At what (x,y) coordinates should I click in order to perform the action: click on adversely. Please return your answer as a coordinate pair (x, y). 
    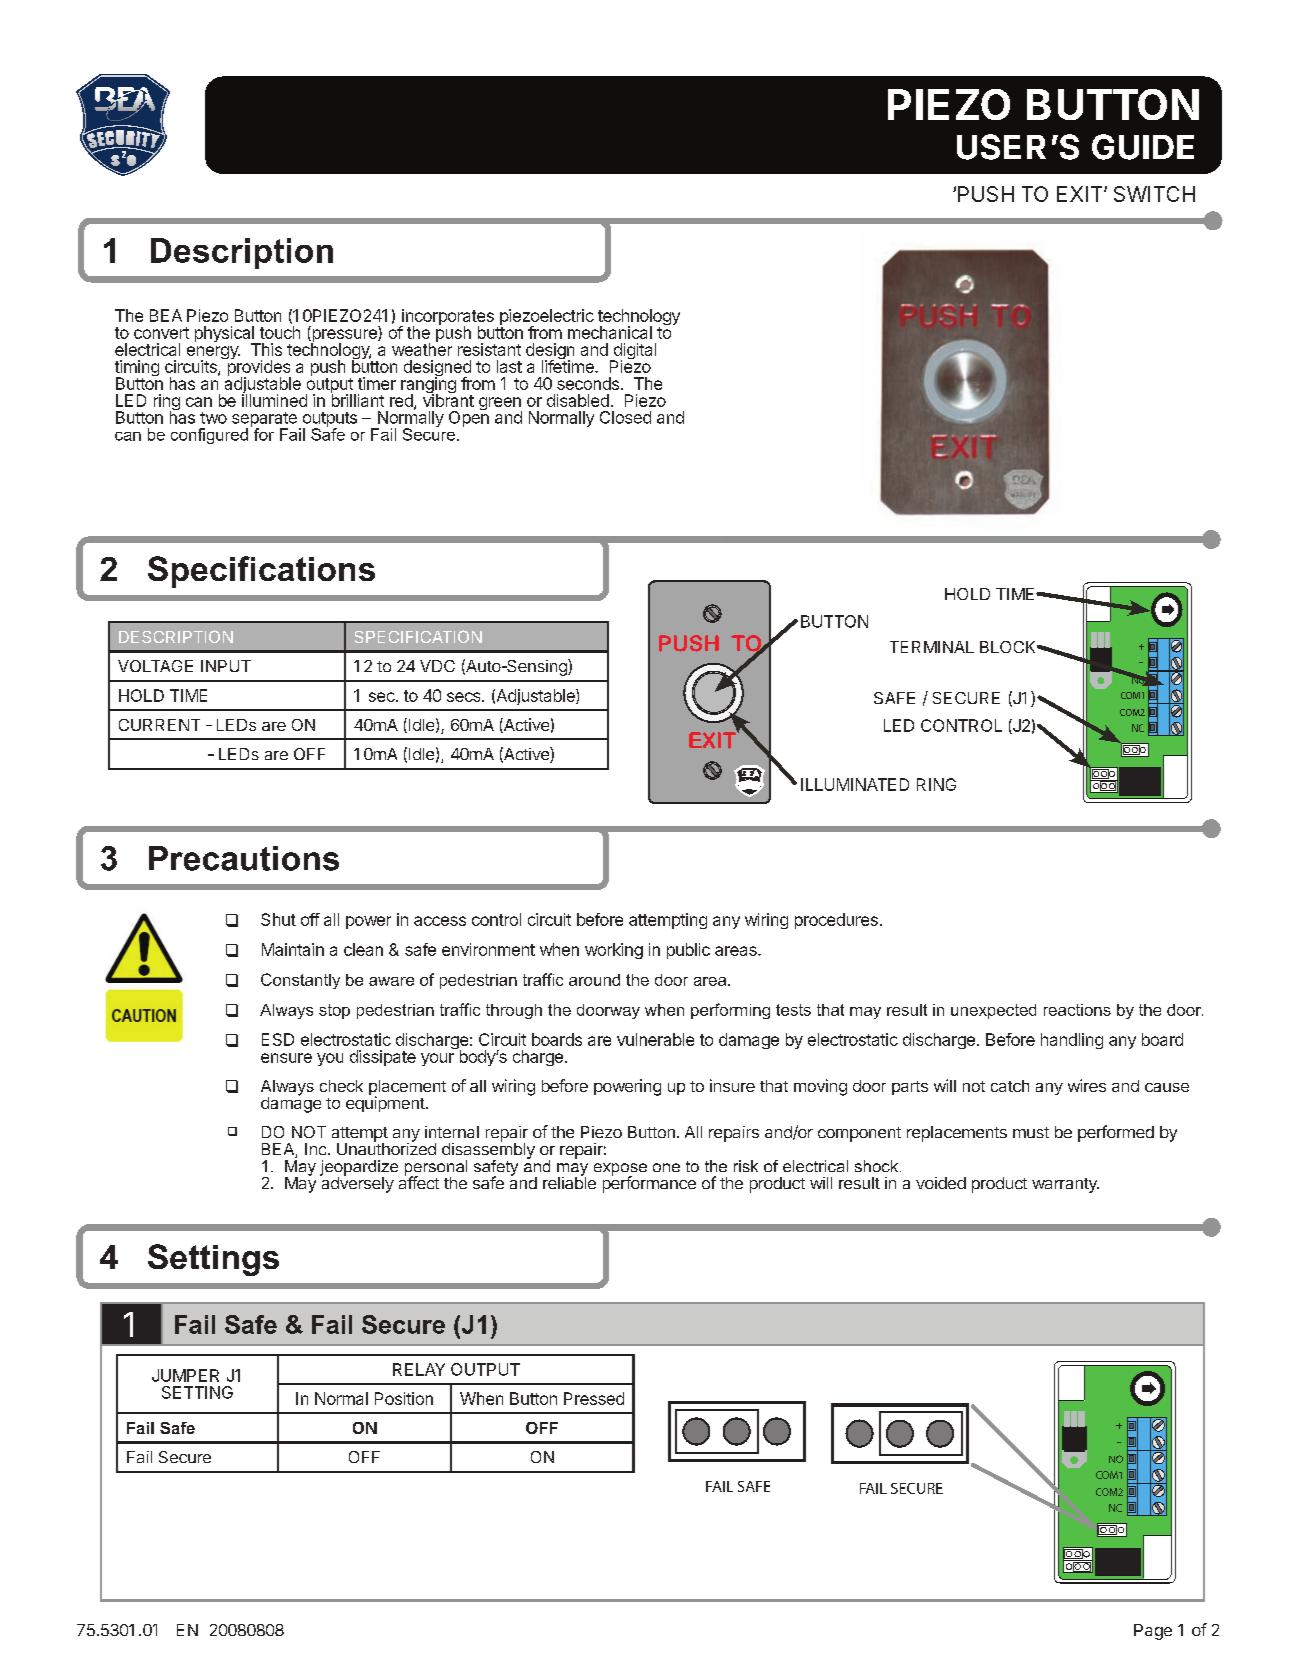
    Looking at the image, I should click on (357, 1184).
